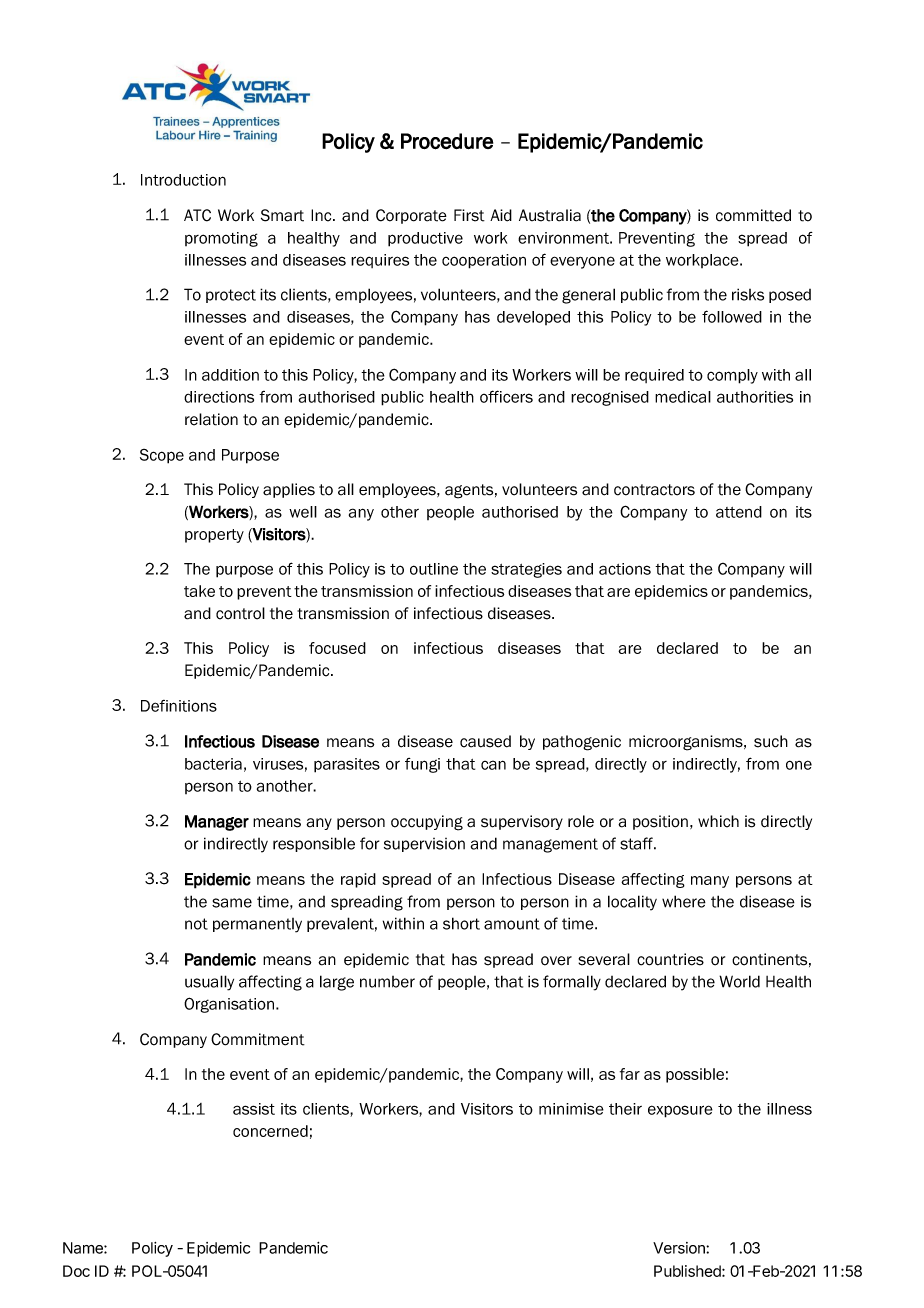 This screenshot has height=1308, width=924. I want to click on Name, so click(84, 1248).
